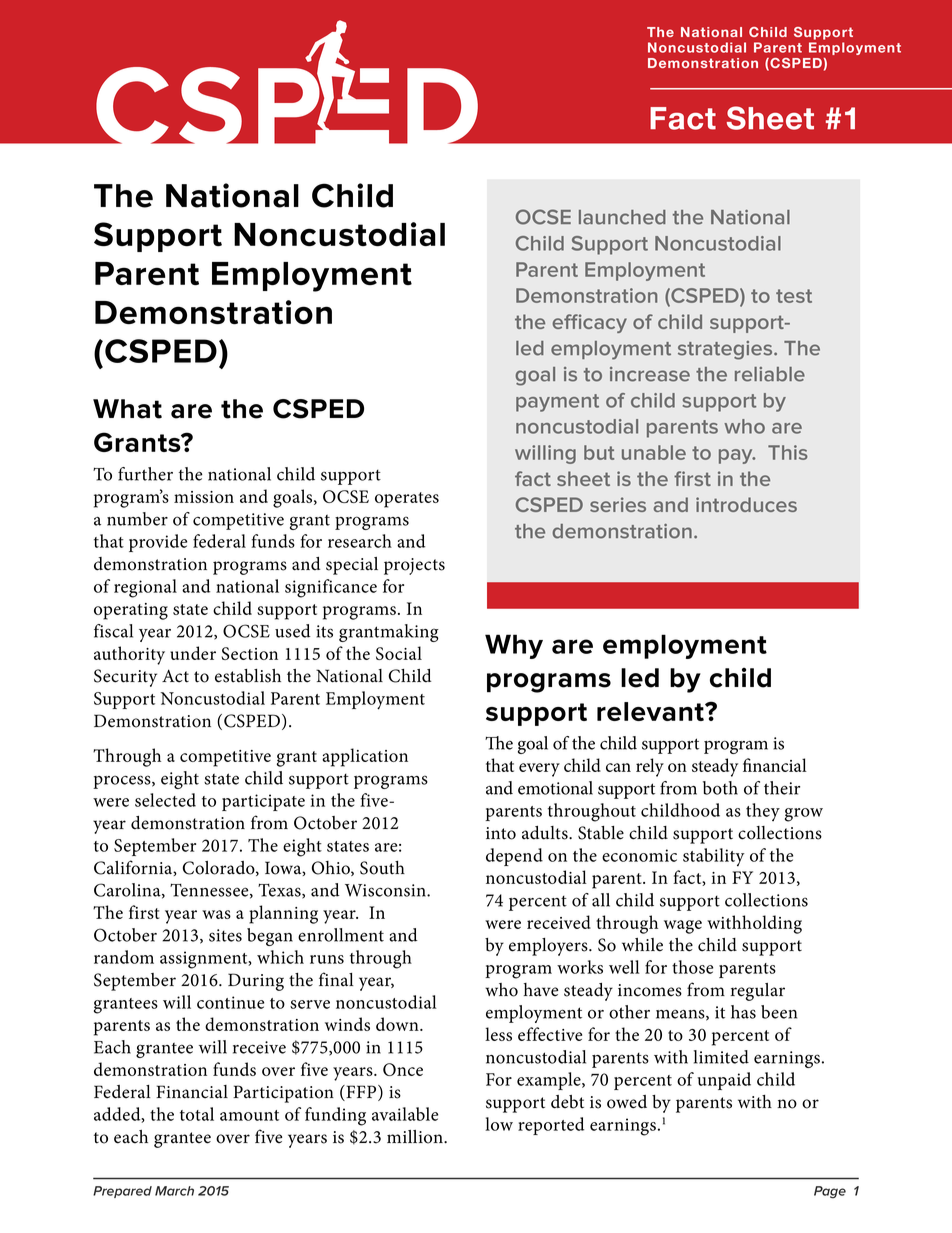 The width and height of the image is (952, 1233). What do you see at coordinates (651, 711) in the image?
I see `relevant` at bounding box center [651, 711].
